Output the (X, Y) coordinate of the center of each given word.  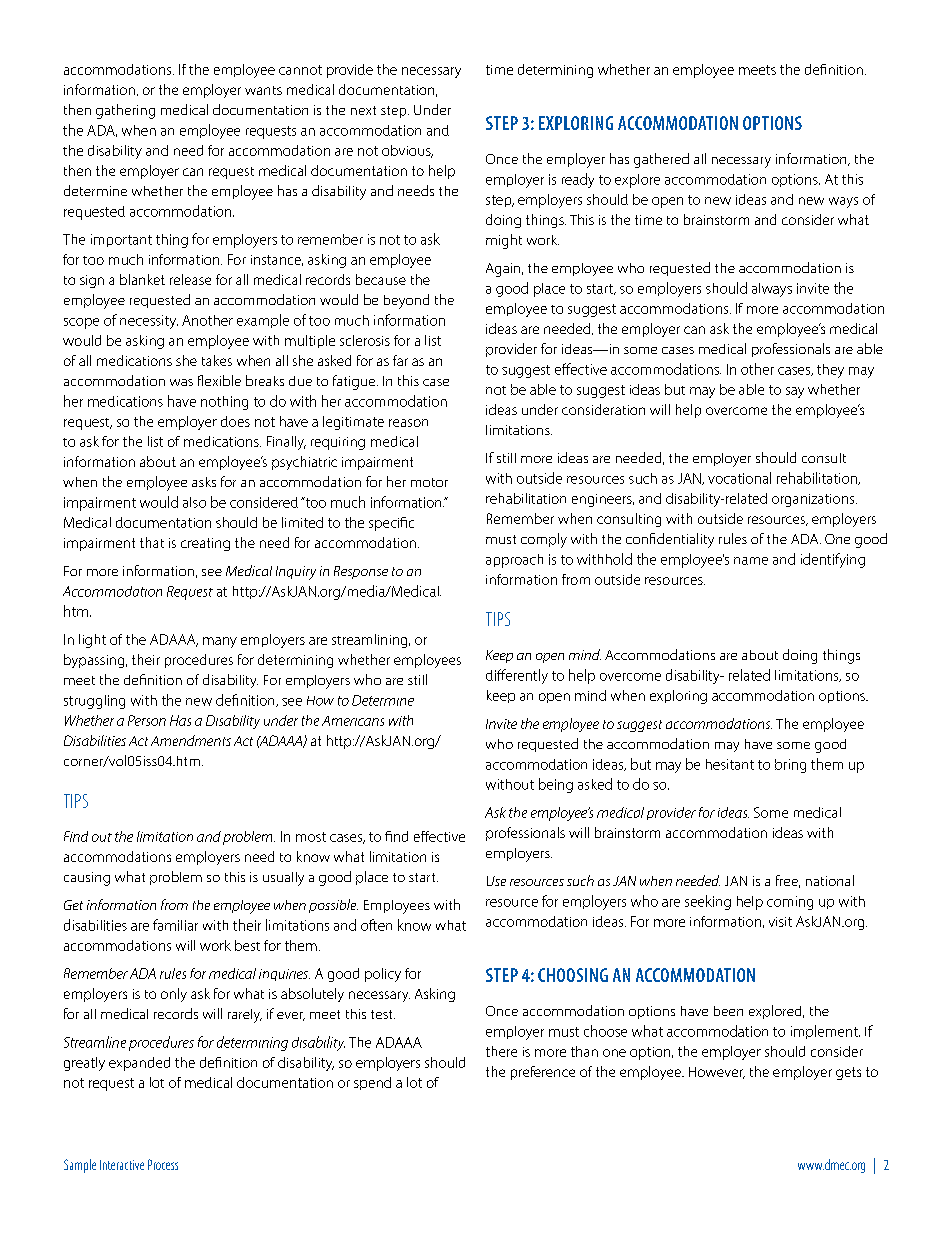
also (194, 502)
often (376, 925)
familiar (175, 925)
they (830, 371)
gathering (125, 111)
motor (429, 482)
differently (517, 676)
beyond (406, 301)
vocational (739, 478)
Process (163, 1164)
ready (578, 180)
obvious (407, 151)
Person (147, 720)
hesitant (730, 764)
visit (780, 922)
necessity (149, 322)
